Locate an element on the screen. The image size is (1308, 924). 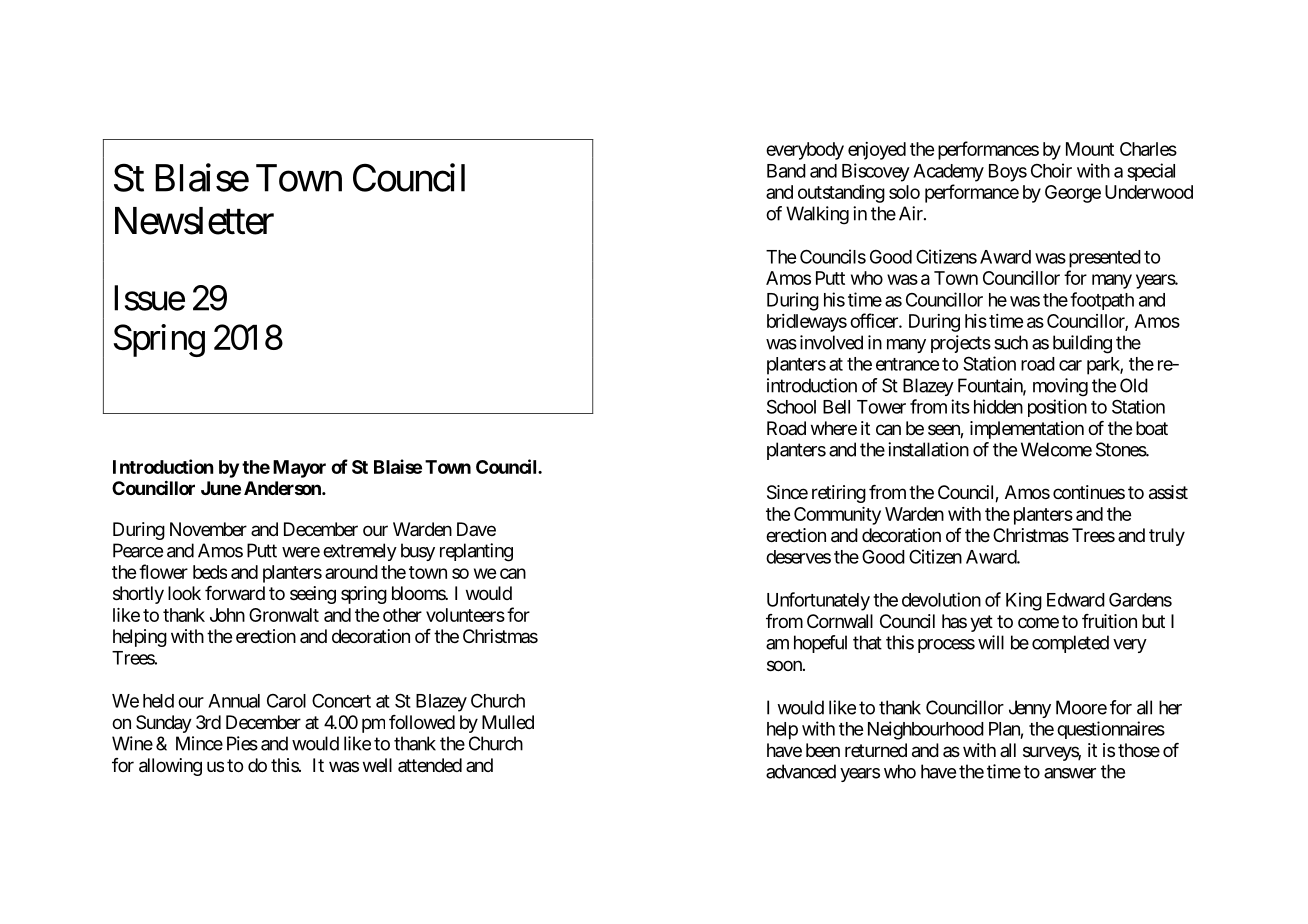
November is located at coordinates (208, 529).
